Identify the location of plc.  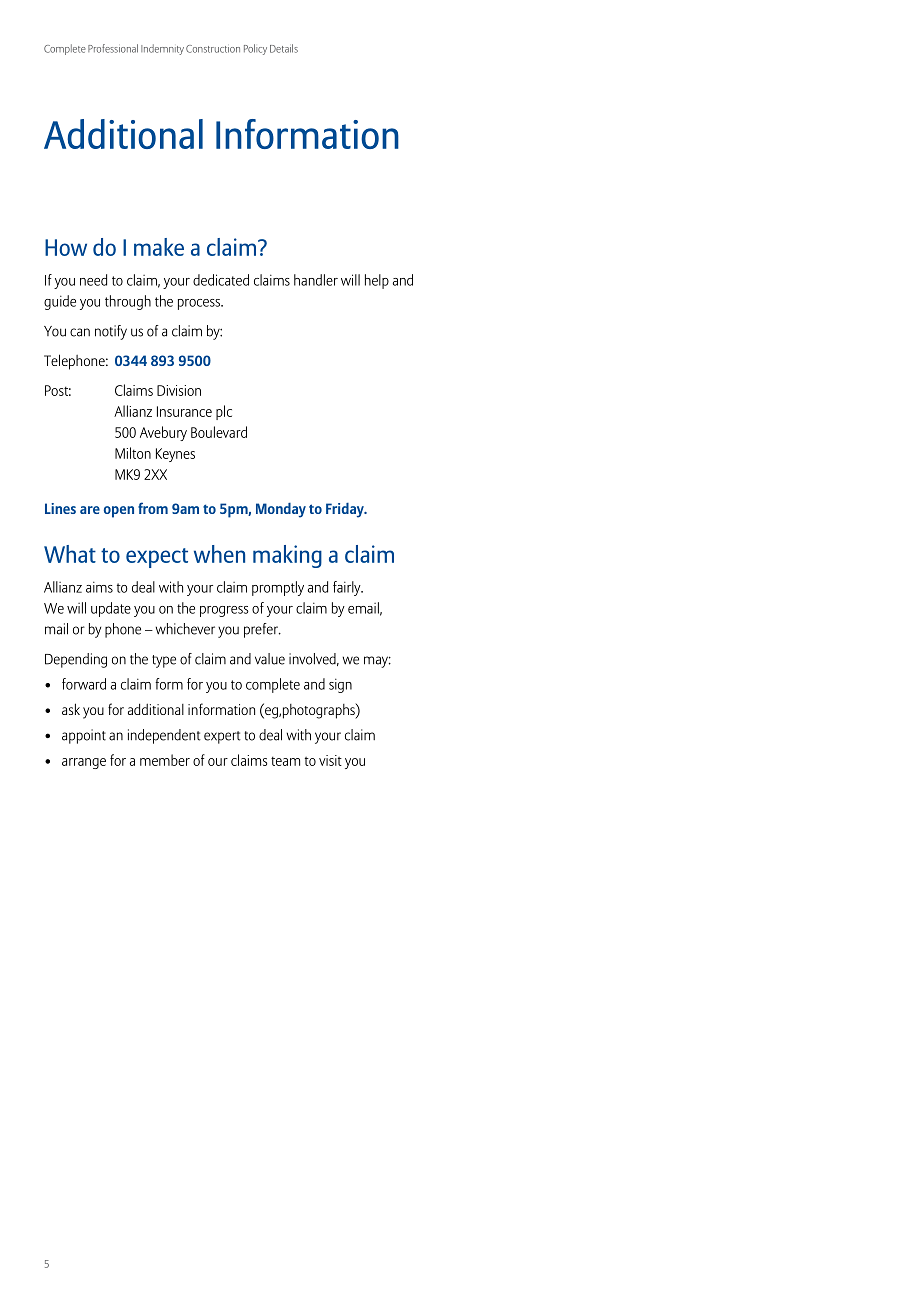
(224, 412).
